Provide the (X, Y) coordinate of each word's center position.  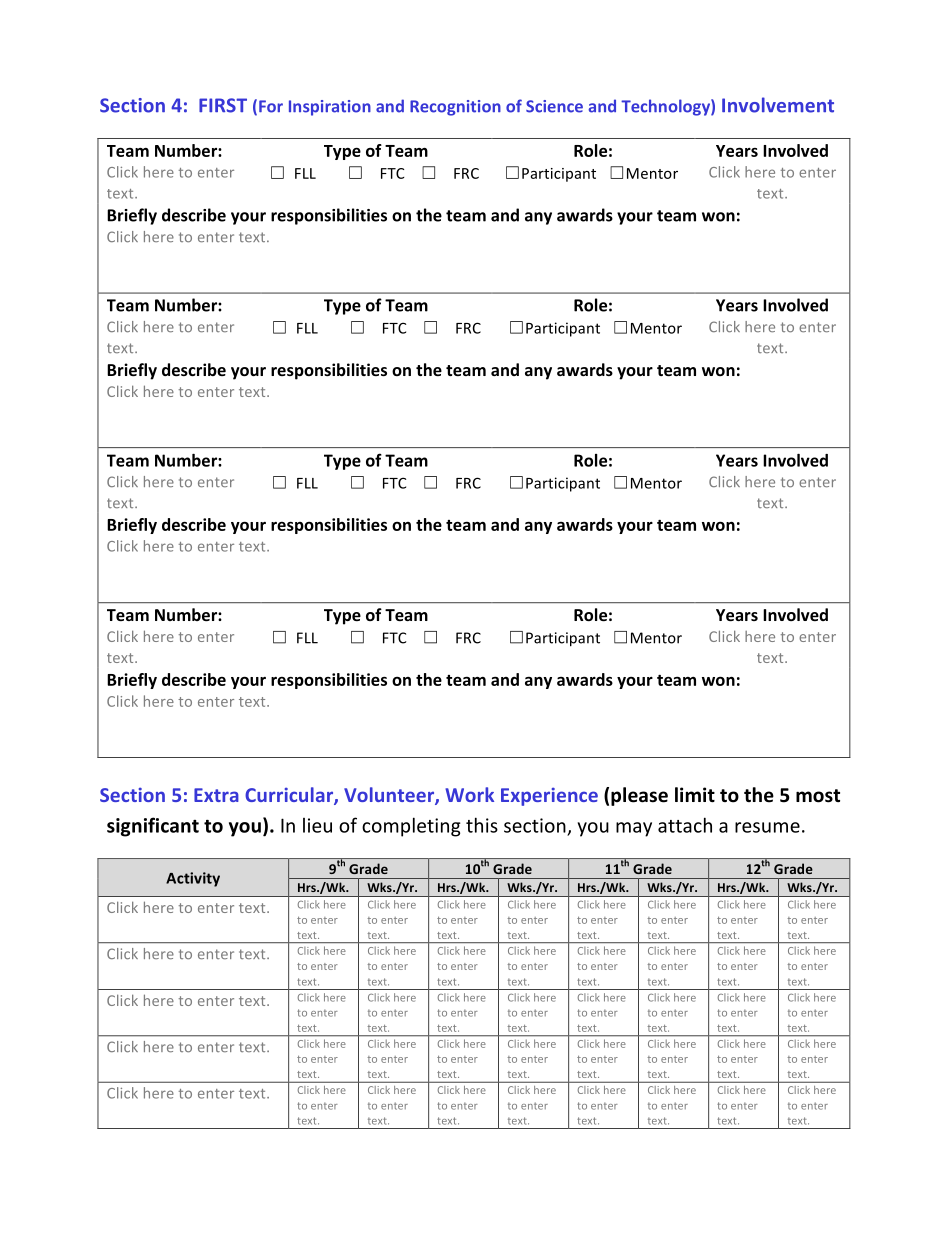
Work (469, 794)
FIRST (223, 105)
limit (695, 795)
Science (554, 106)
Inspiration (330, 108)
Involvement (778, 105)
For (271, 106)
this (482, 825)
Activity (193, 879)
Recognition (455, 108)
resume (767, 827)
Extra (216, 795)
